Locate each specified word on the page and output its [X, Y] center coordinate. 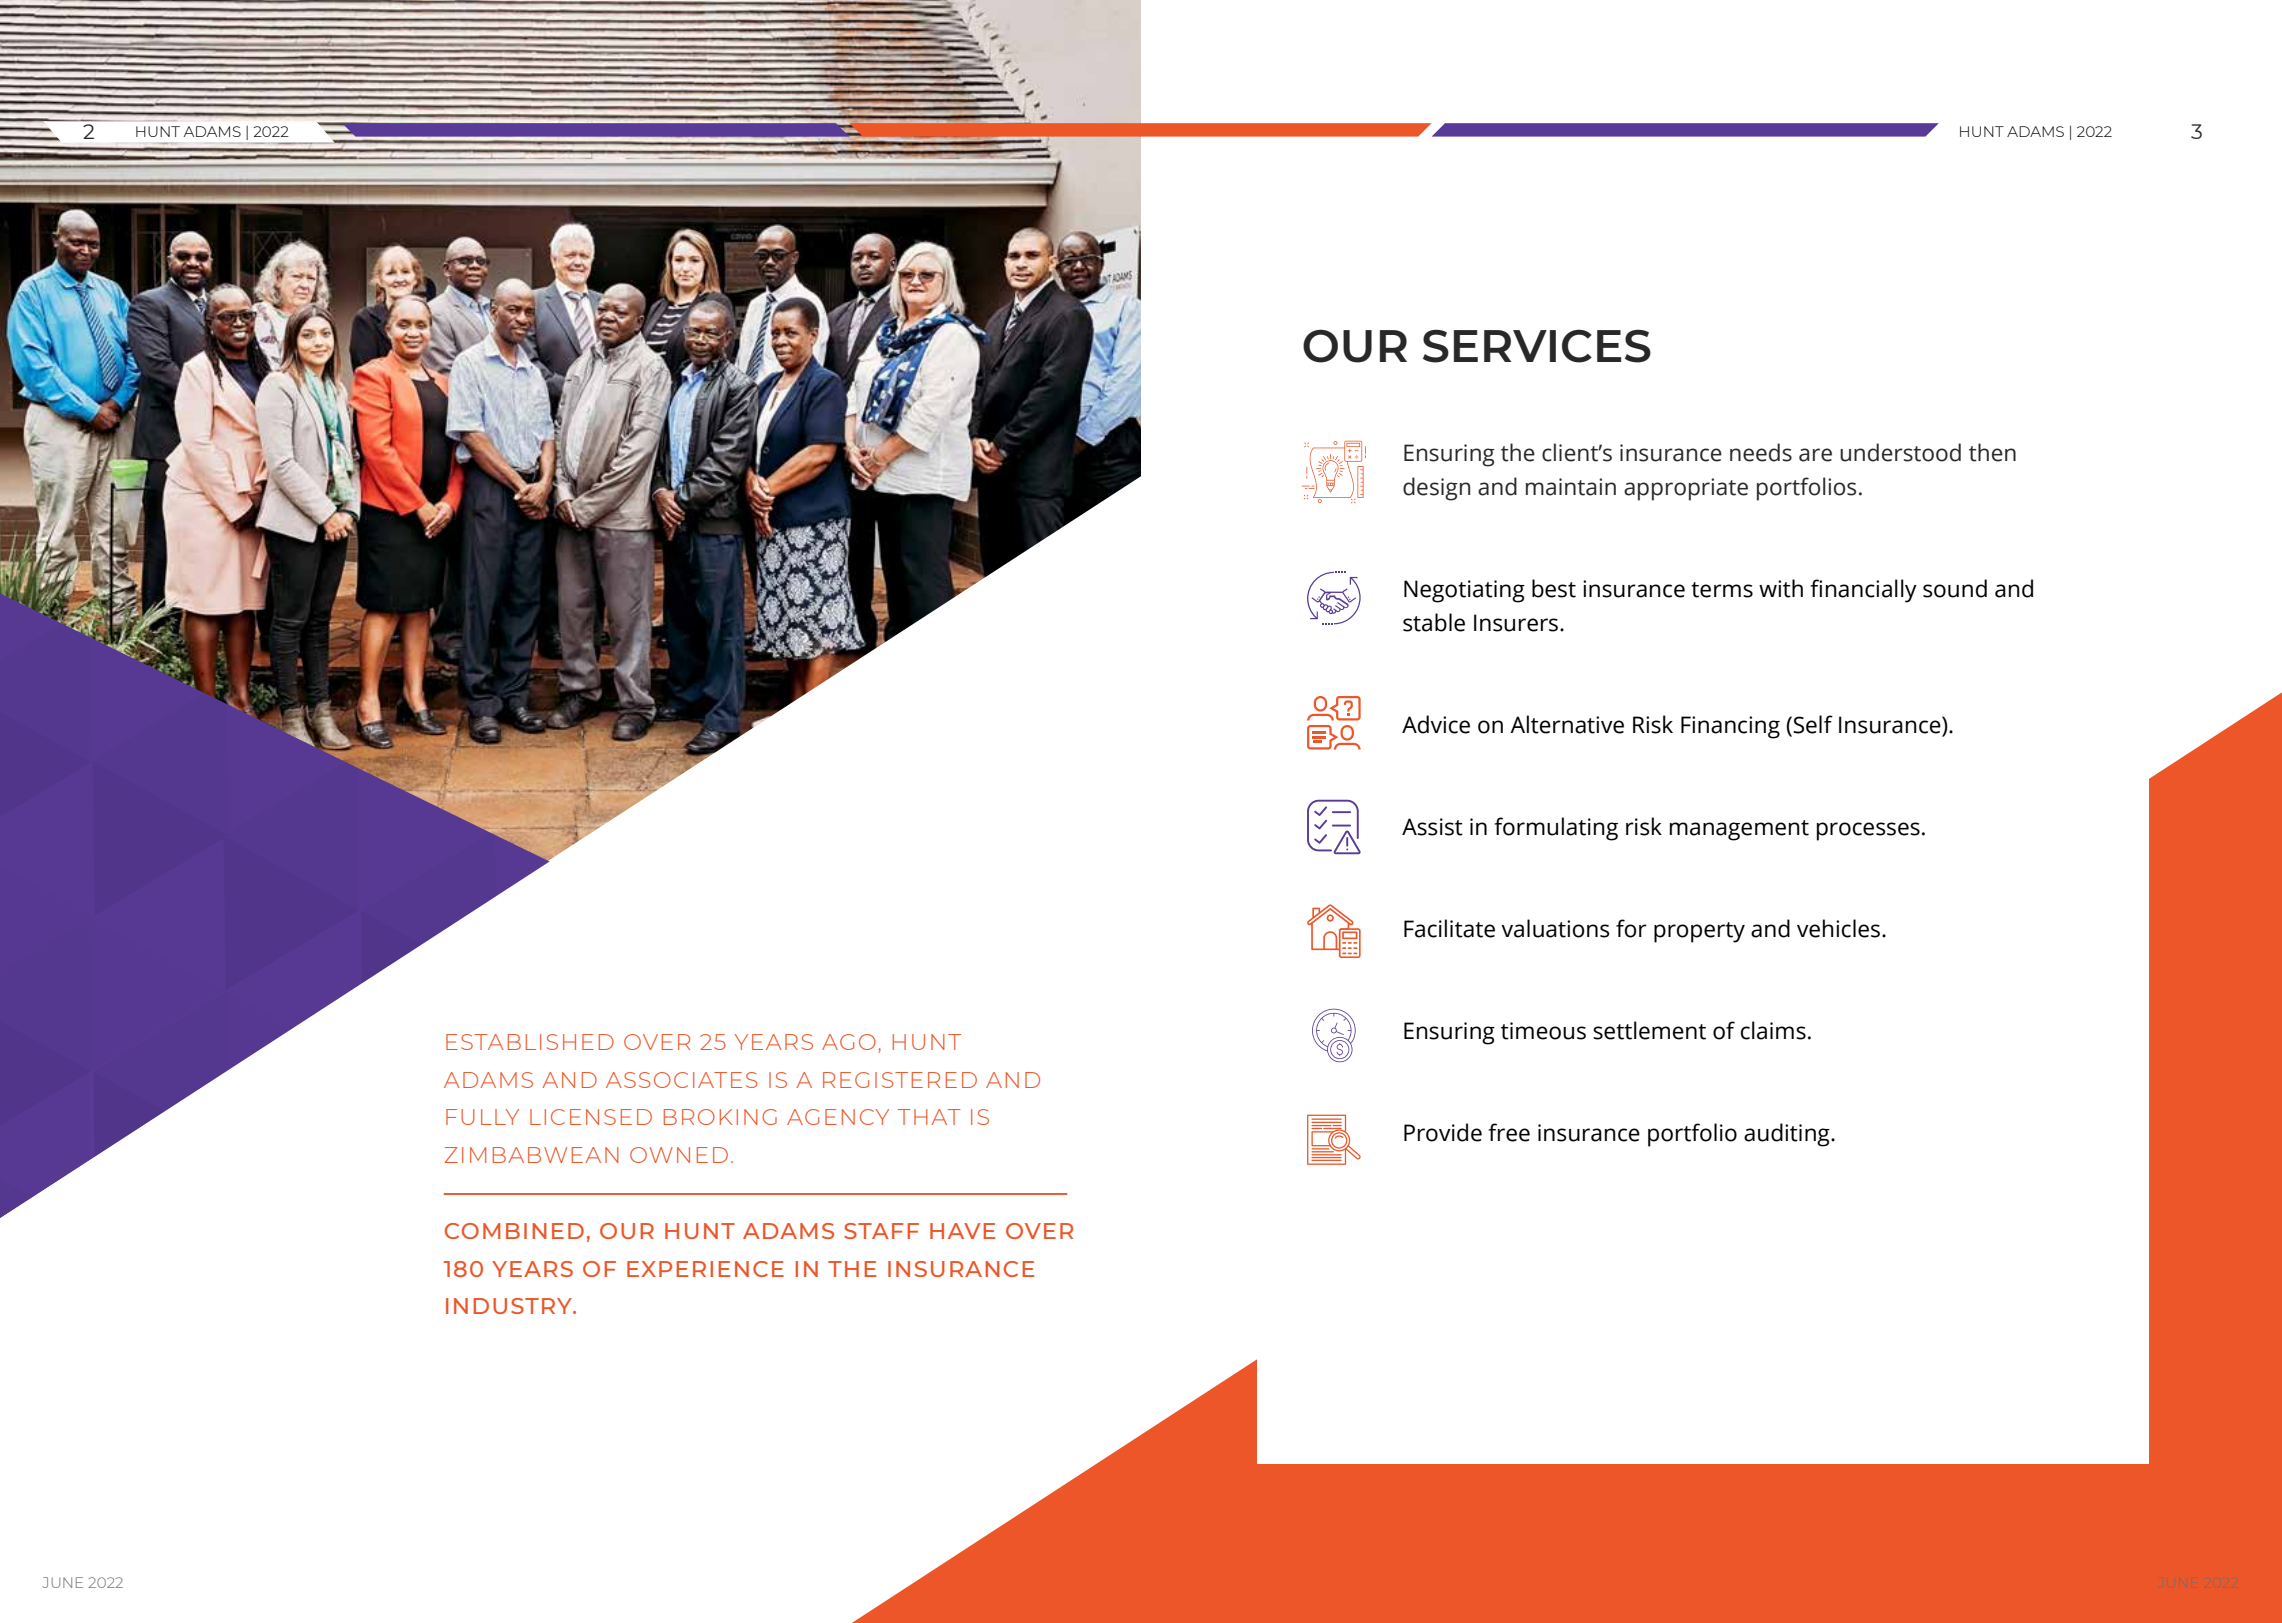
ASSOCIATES [681, 1080]
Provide [1443, 1132]
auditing [1788, 1135]
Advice [1436, 724]
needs [1761, 452]
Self [1812, 724]
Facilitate [1449, 928]
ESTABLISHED [530, 1042]
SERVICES [1537, 346]
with [1781, 588]
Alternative [1567, 724]
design [1436, 489]
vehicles [1838, 928]
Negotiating [1464, 591]
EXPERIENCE [705, 1269]
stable [1434, 622]
